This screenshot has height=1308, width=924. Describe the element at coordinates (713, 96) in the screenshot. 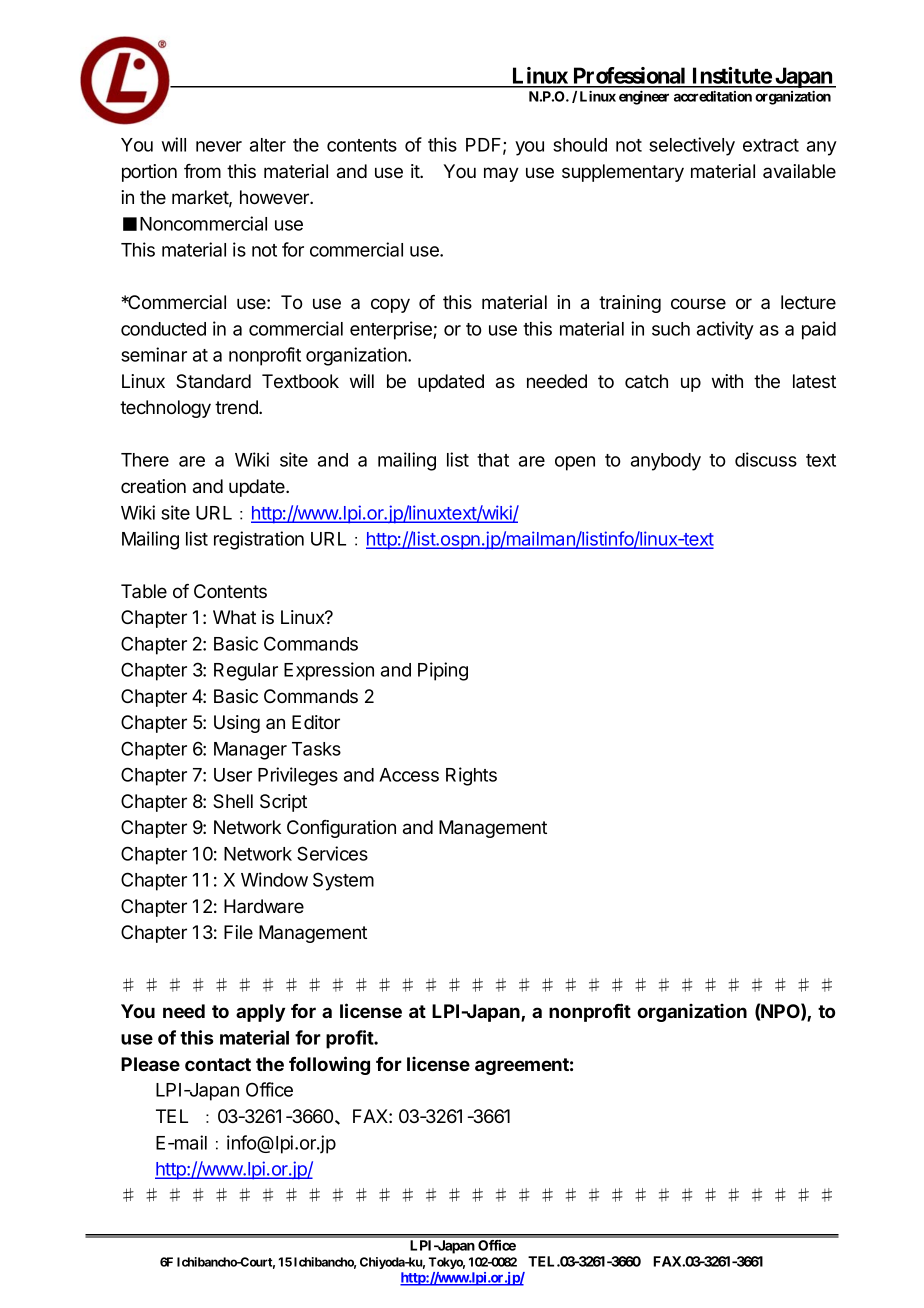

I see `accreditation` at that location.
